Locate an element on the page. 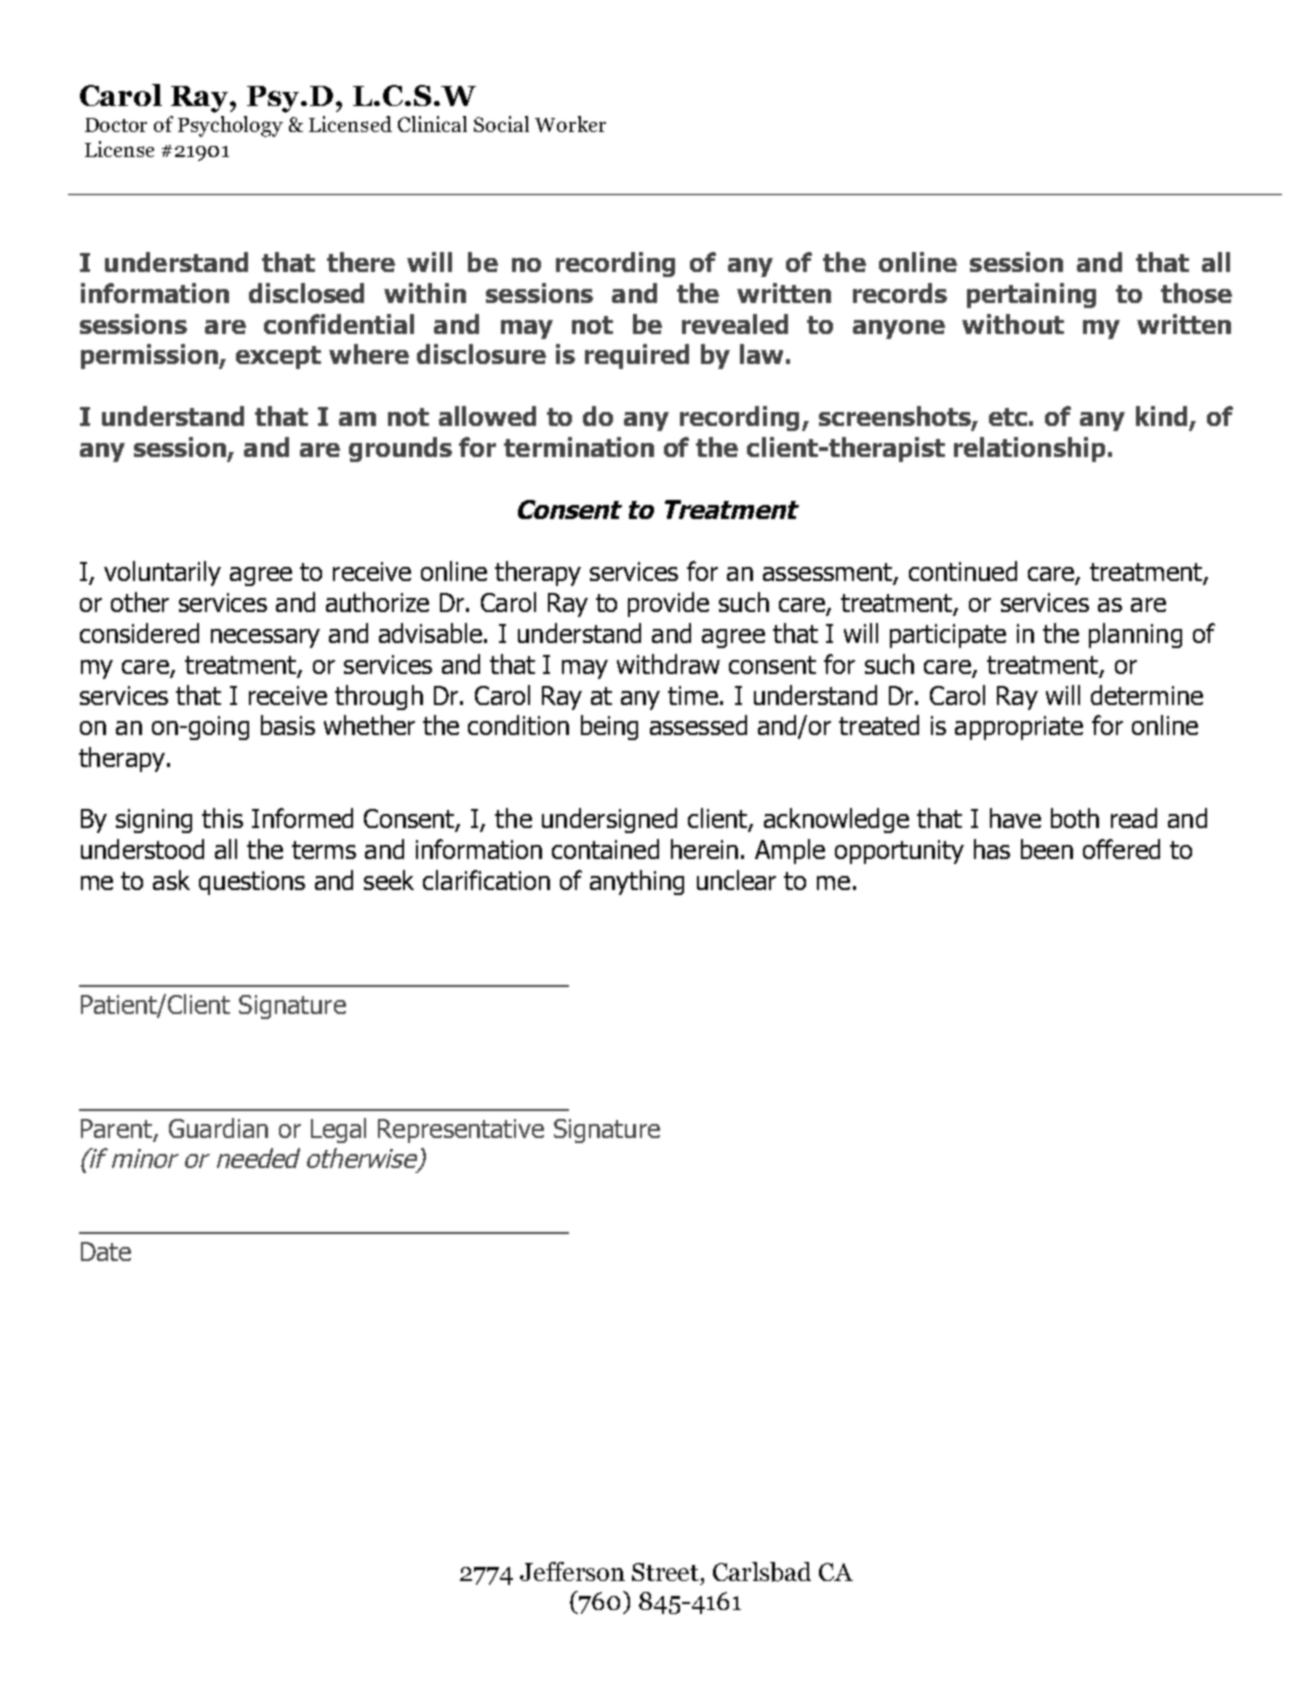 This document has width=1307, height=1691. Jefferson is located at coordinates (572, 1571).
